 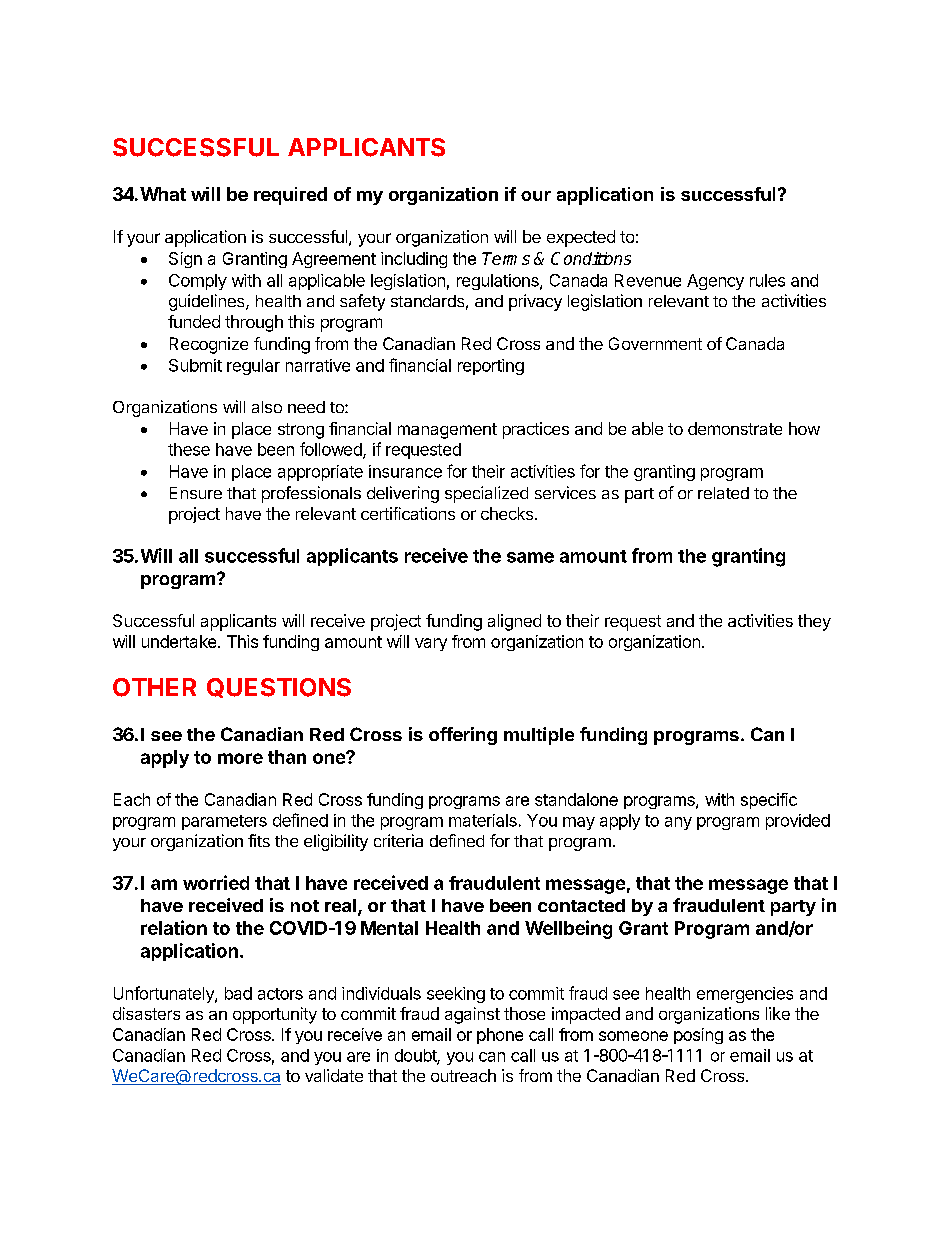 I want to click on opportunity, so click(x=275, y=1015).
